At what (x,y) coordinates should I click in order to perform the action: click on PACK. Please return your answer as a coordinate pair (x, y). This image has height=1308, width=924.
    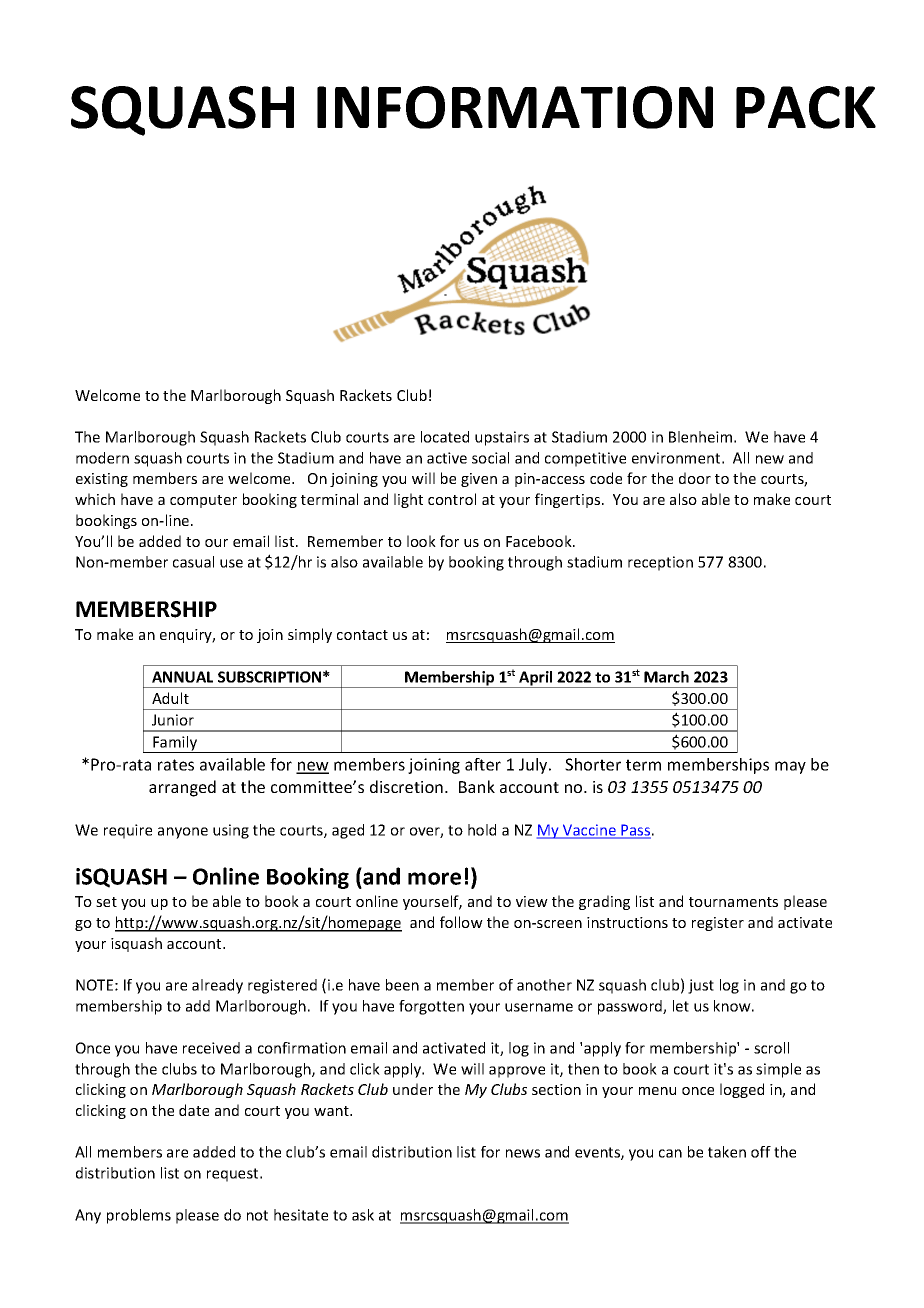
    Looking at the image, I should click on (806, 107).
